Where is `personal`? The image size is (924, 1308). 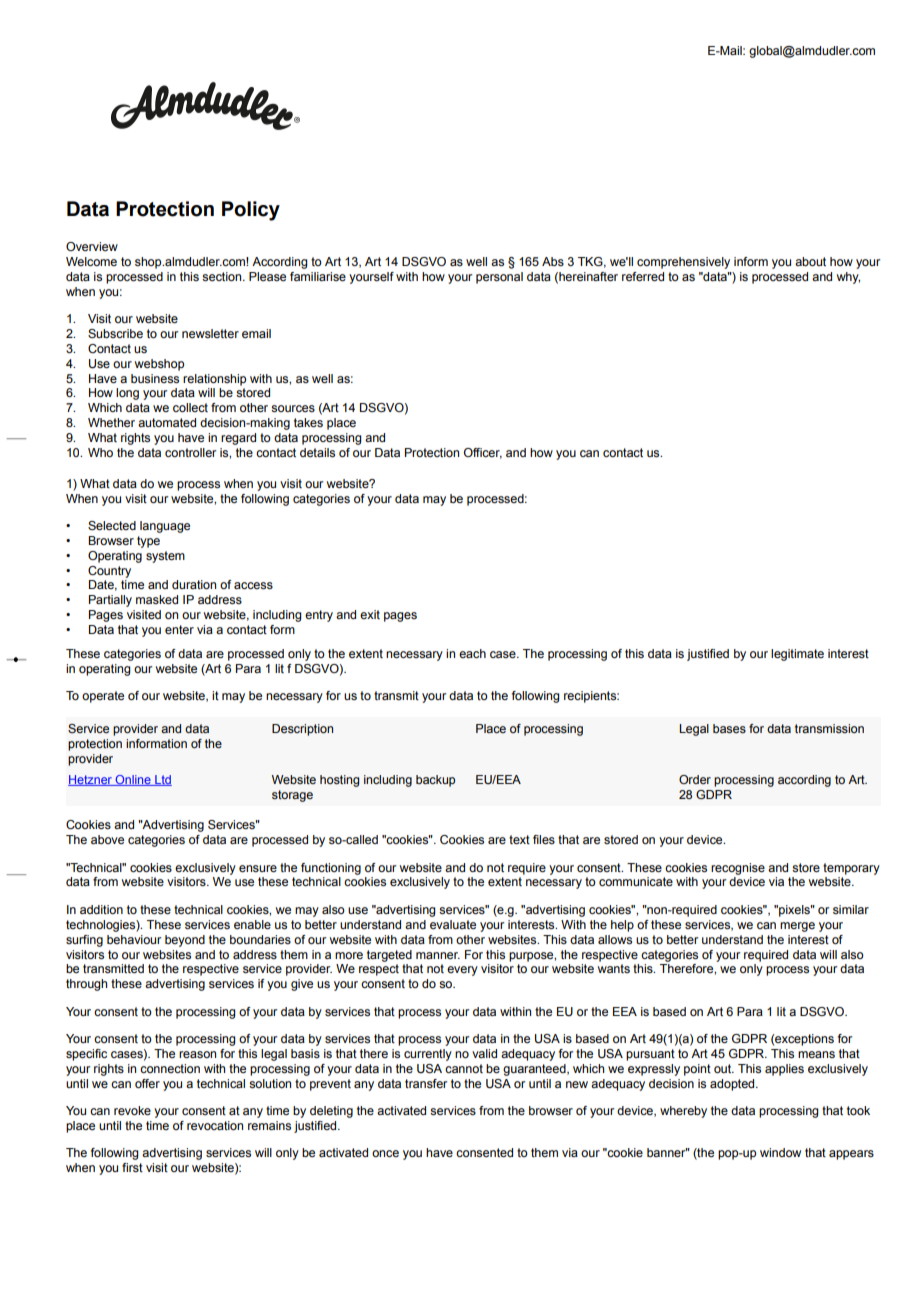 personal is located at coordinates (499, 278).
